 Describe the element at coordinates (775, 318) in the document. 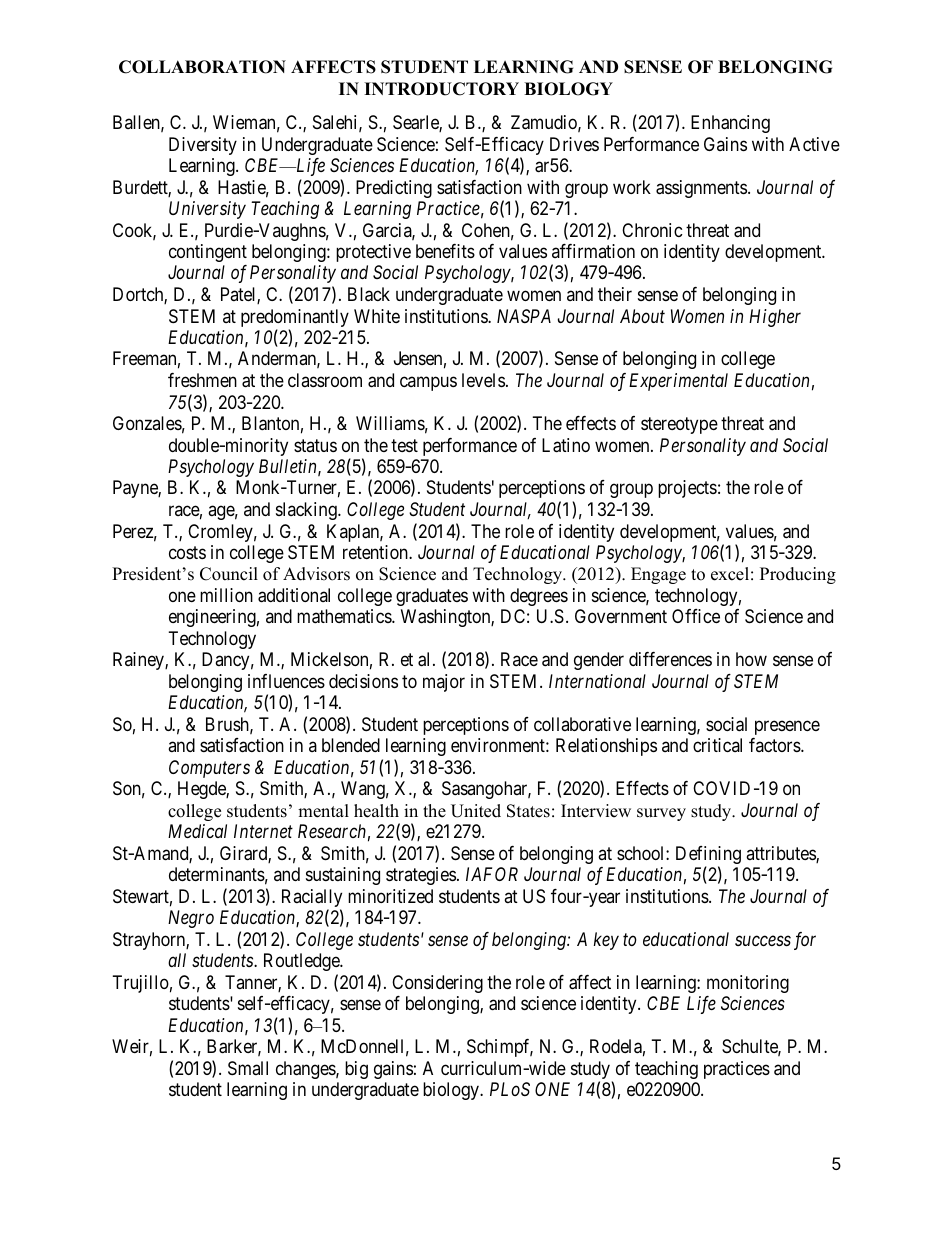

I see `Higher` at that location.
